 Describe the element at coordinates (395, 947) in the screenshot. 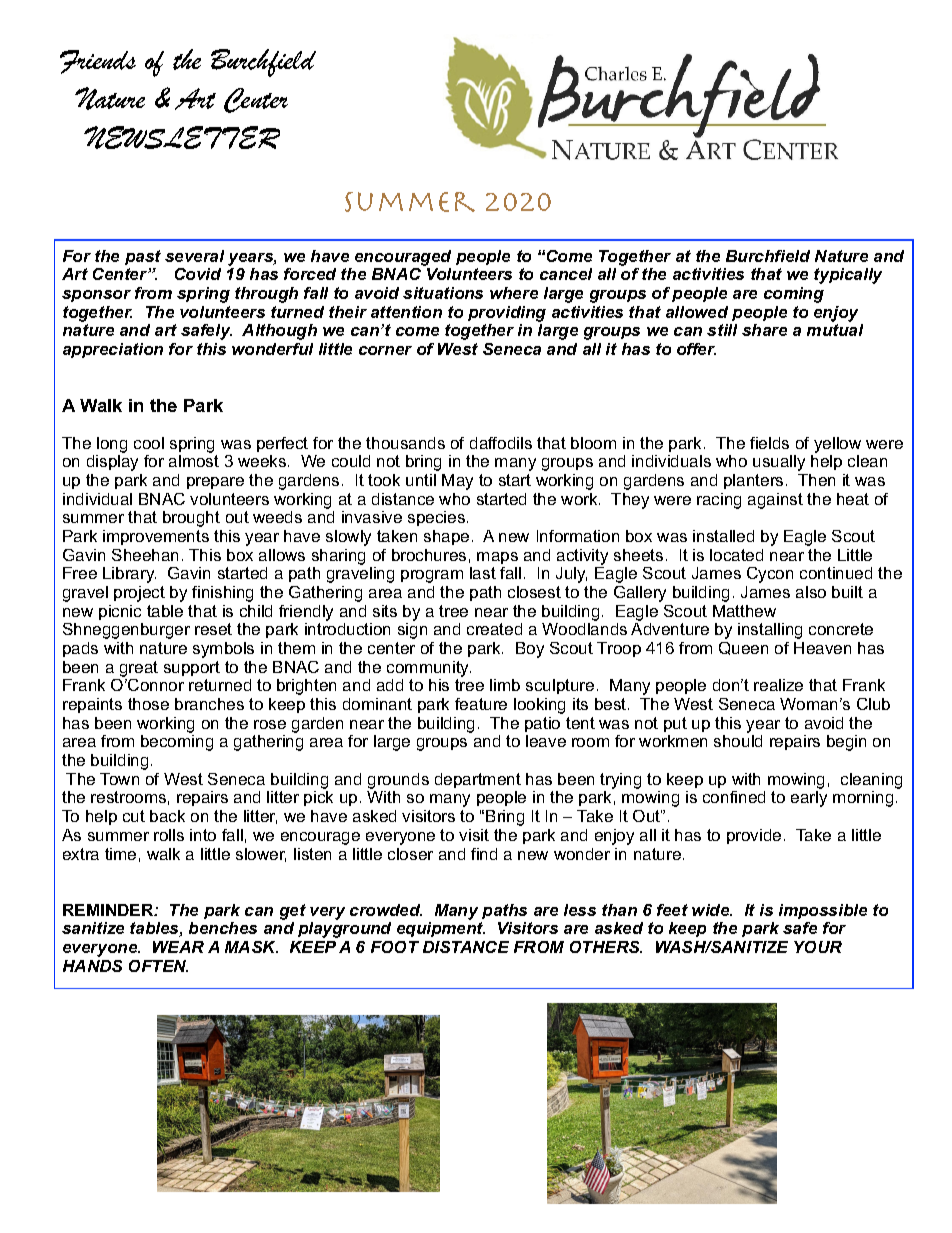

I see `FOOT` at that location.
